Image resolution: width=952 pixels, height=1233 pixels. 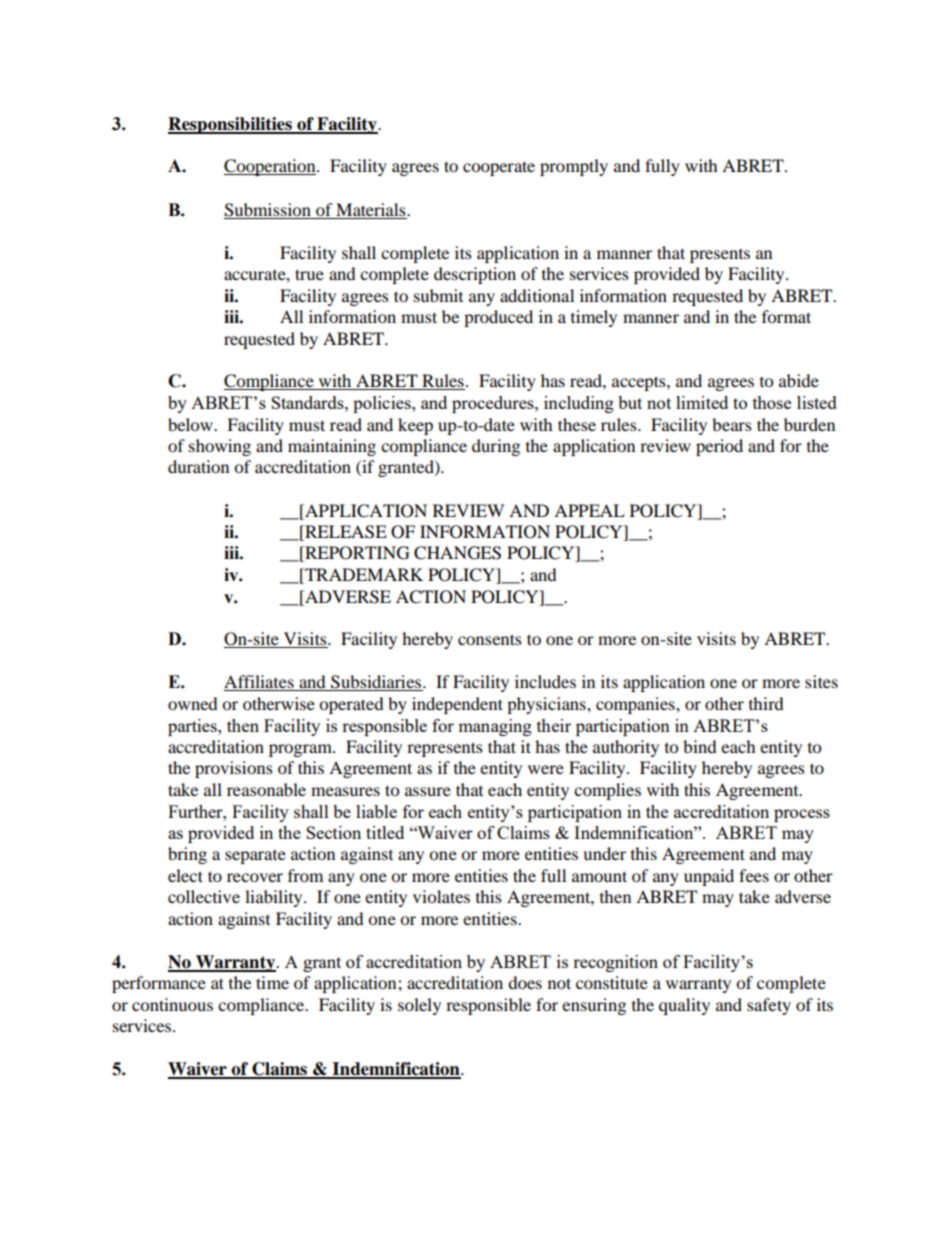 What do you see at coordinates (574, 167) in the screenshot?
I see `promptly` at bounding box center [574, 167].
